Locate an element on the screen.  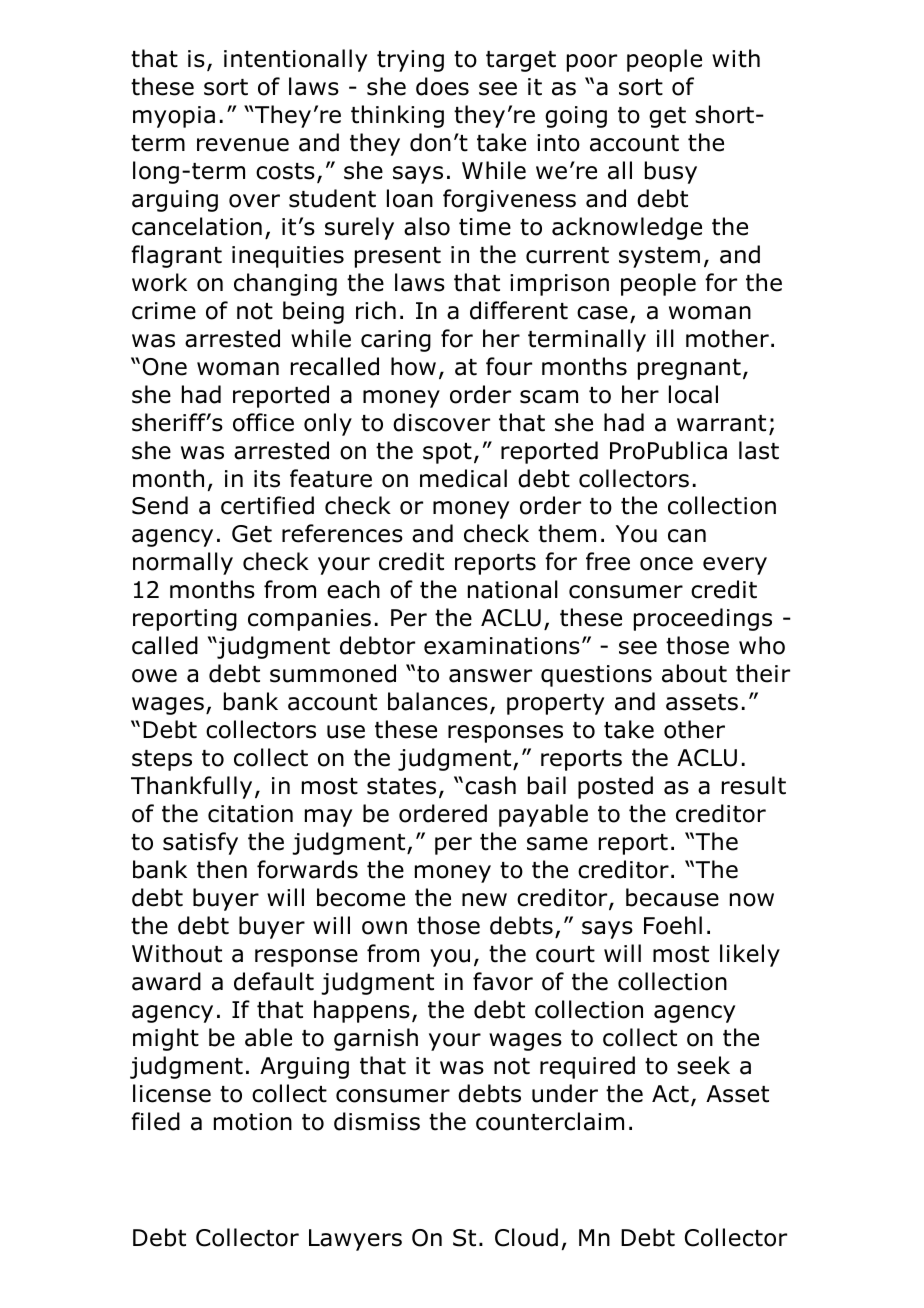
busy is located at coordinates (671, 172).
